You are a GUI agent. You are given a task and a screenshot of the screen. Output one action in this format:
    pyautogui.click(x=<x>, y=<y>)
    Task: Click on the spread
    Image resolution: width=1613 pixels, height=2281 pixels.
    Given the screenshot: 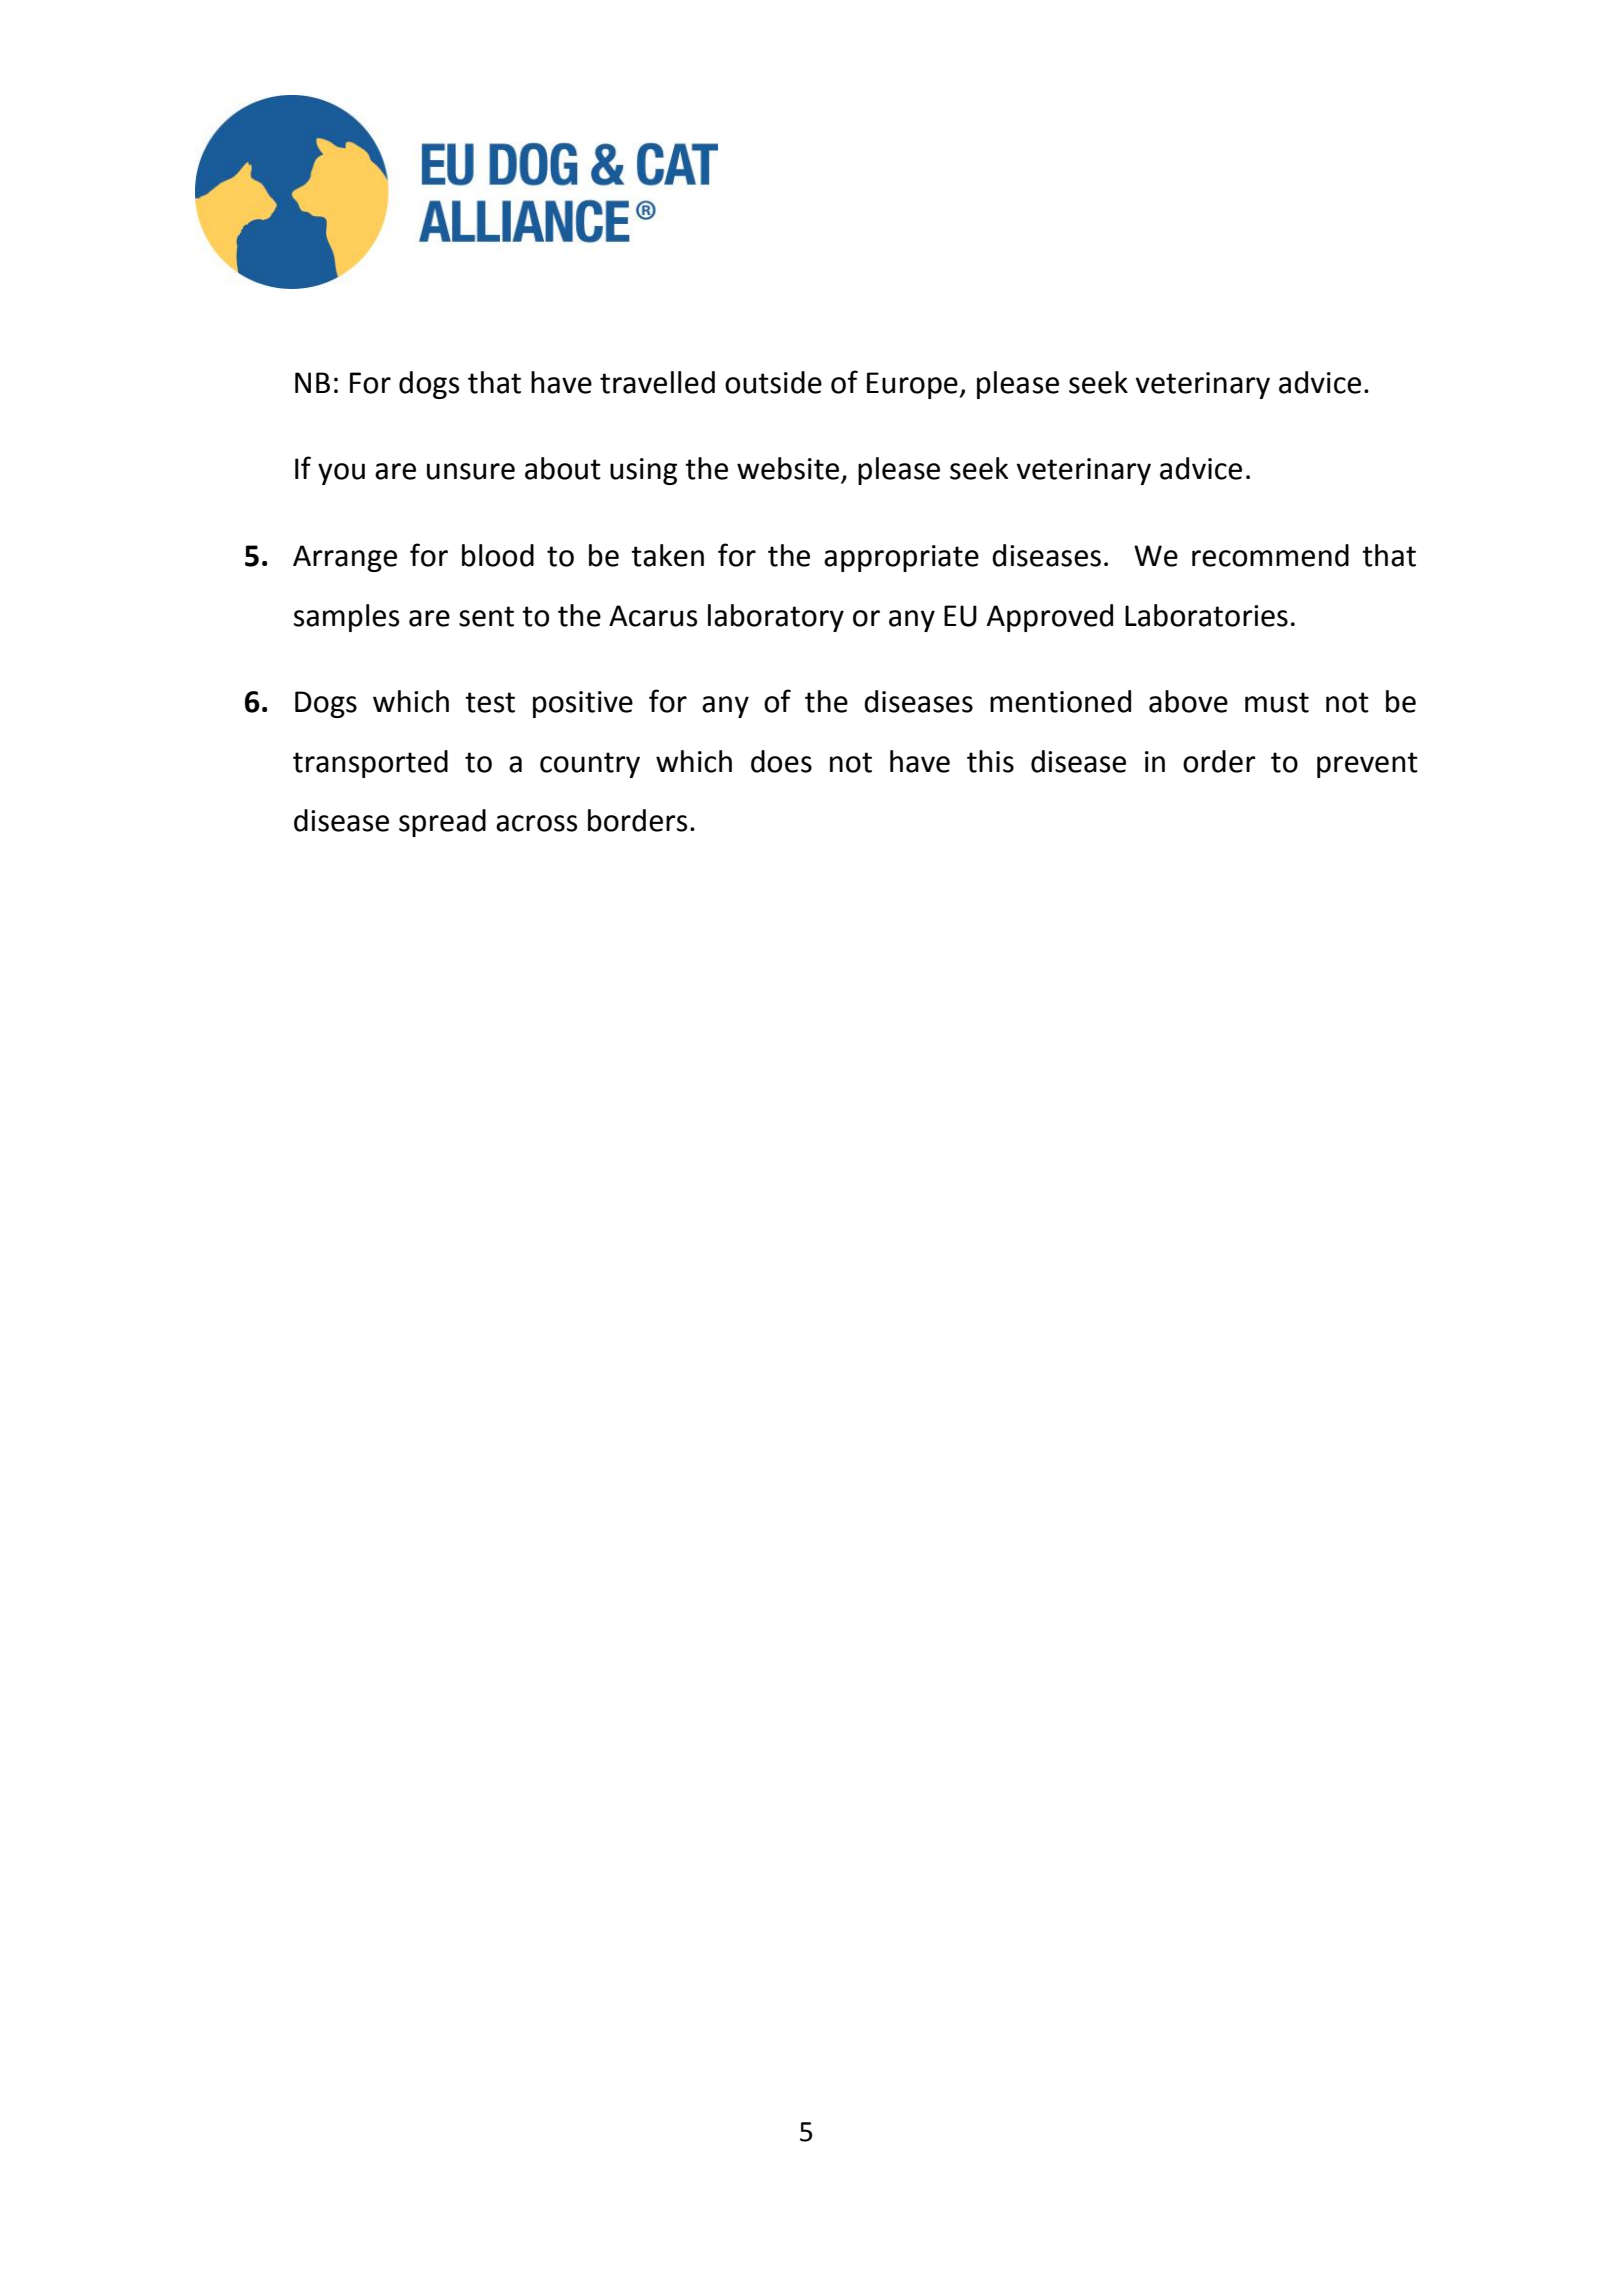 What is the action you would take?
    pyautogui.click(x=442, y=823)
